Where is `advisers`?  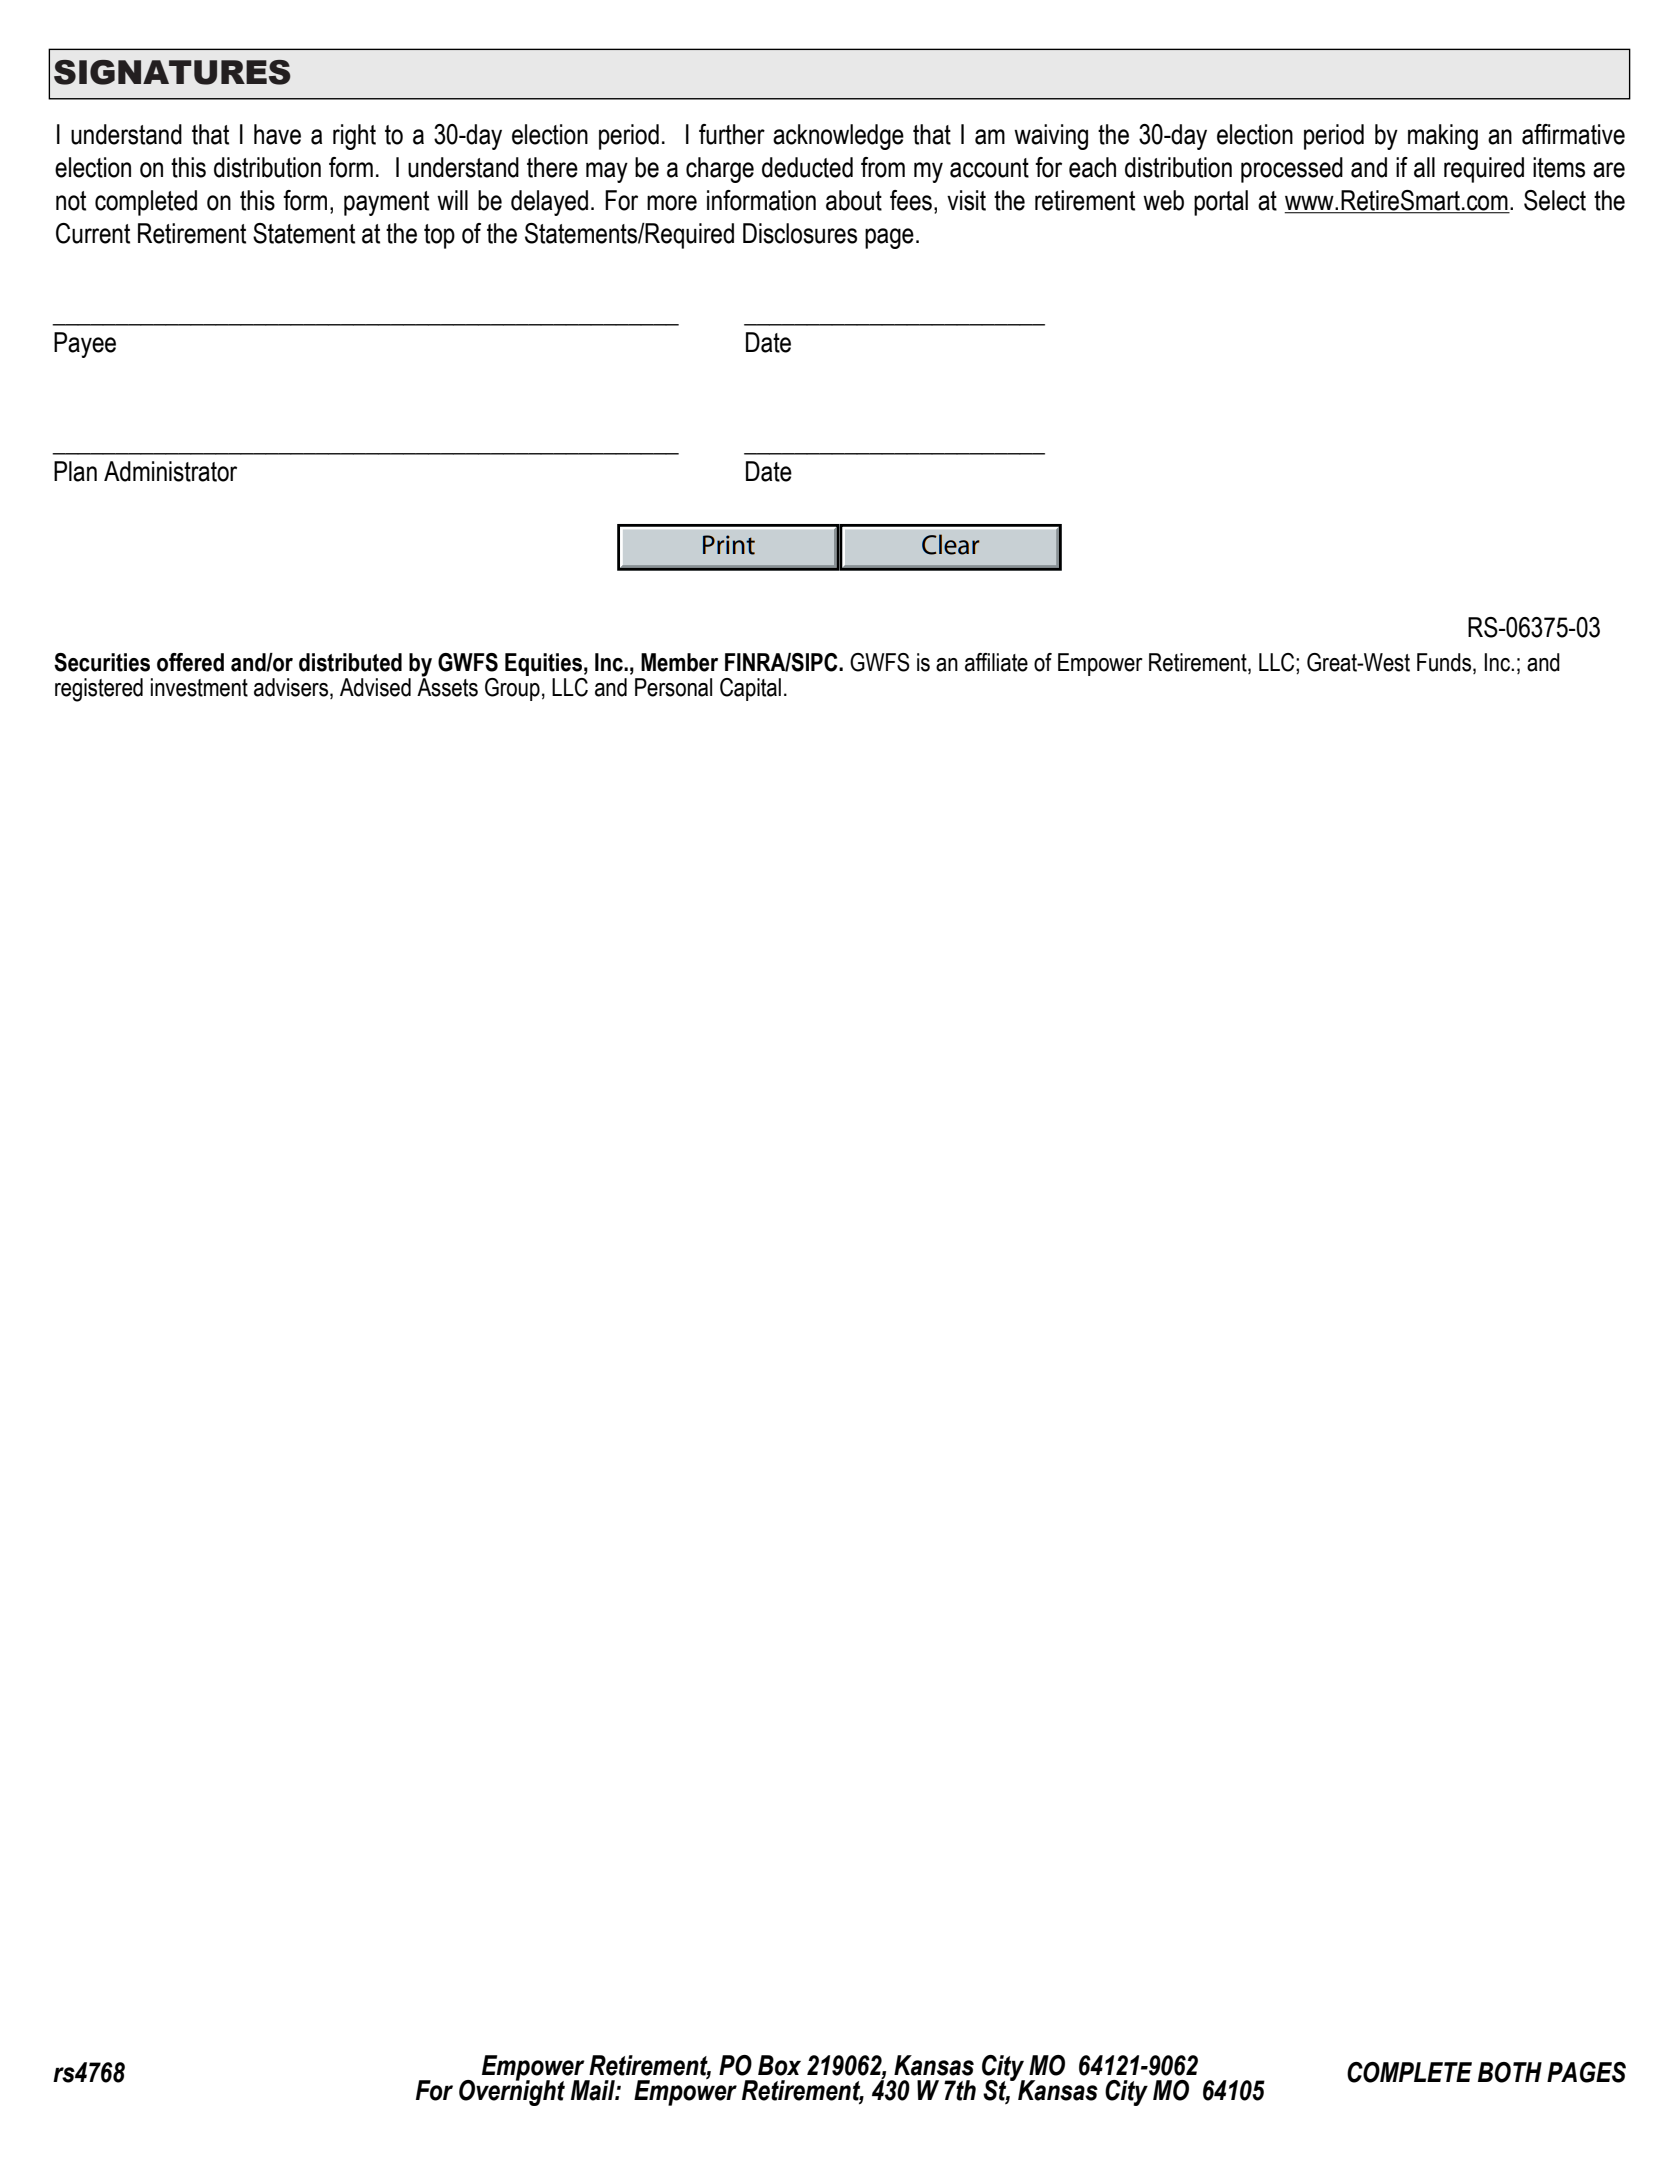
advisers is located at coordinates (291, 687).
